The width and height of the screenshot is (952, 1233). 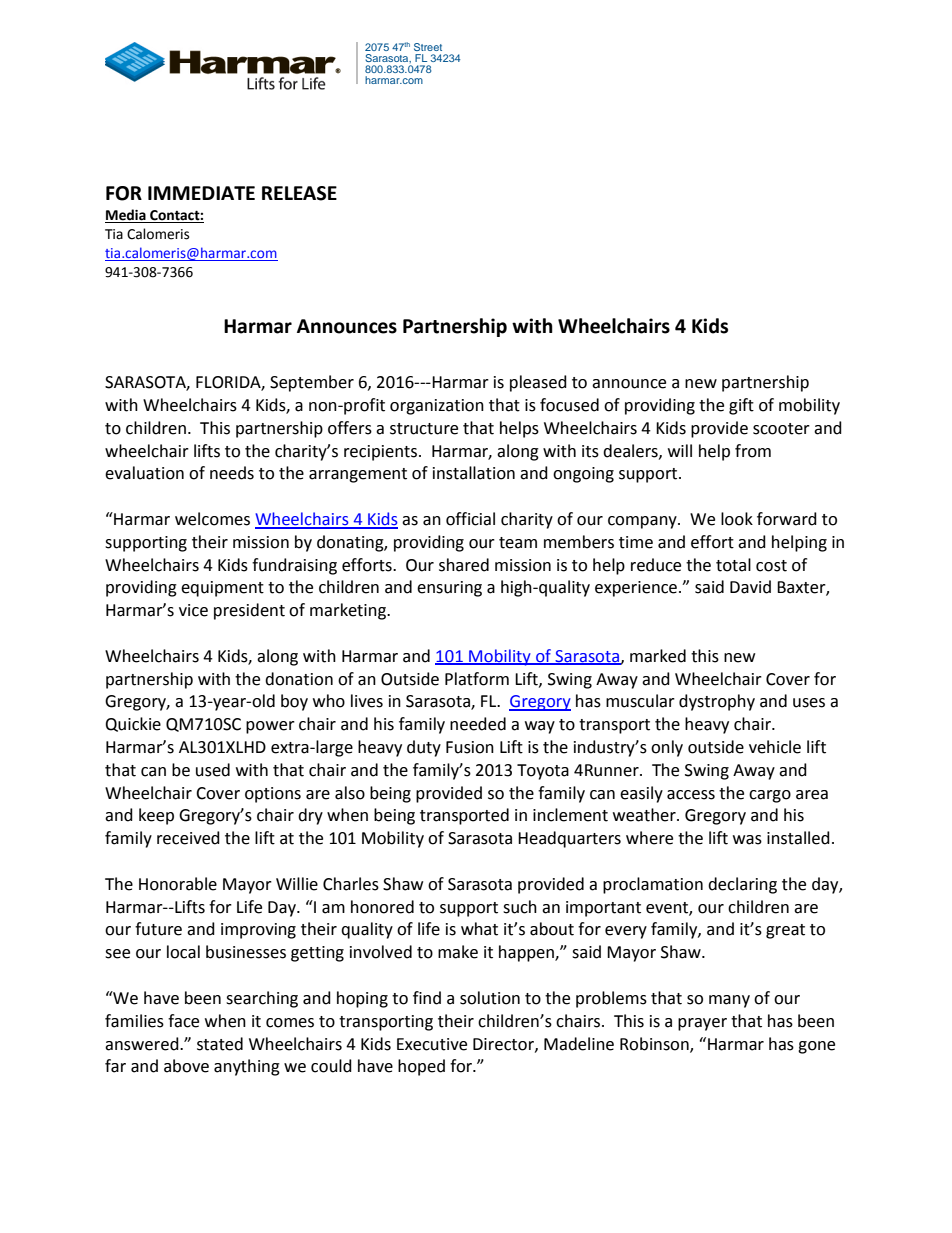 I want to click on stated, so click(x=220, y=1044).
